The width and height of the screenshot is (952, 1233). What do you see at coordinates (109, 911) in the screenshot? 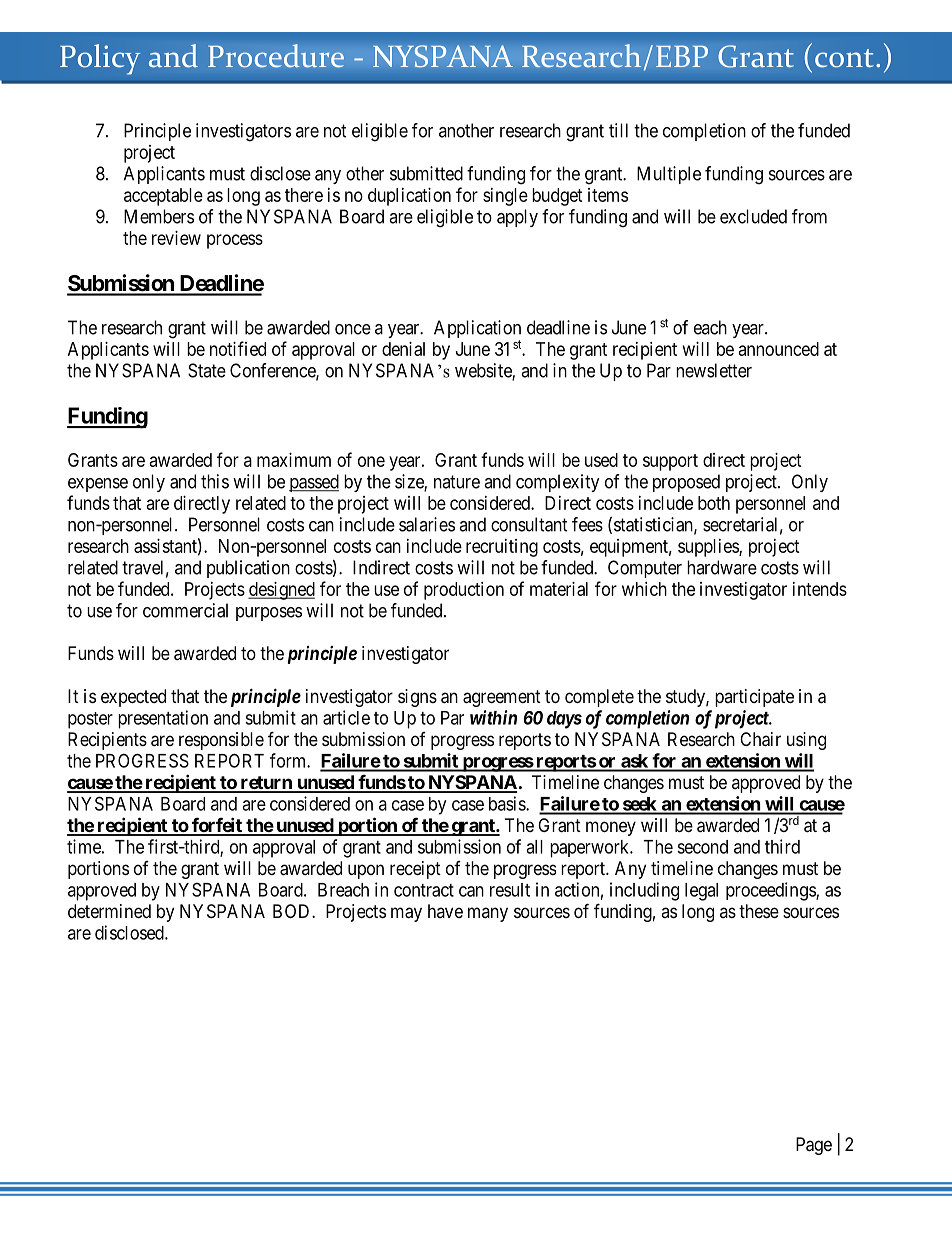
I see `determined` at bounding box center [109, 911].
